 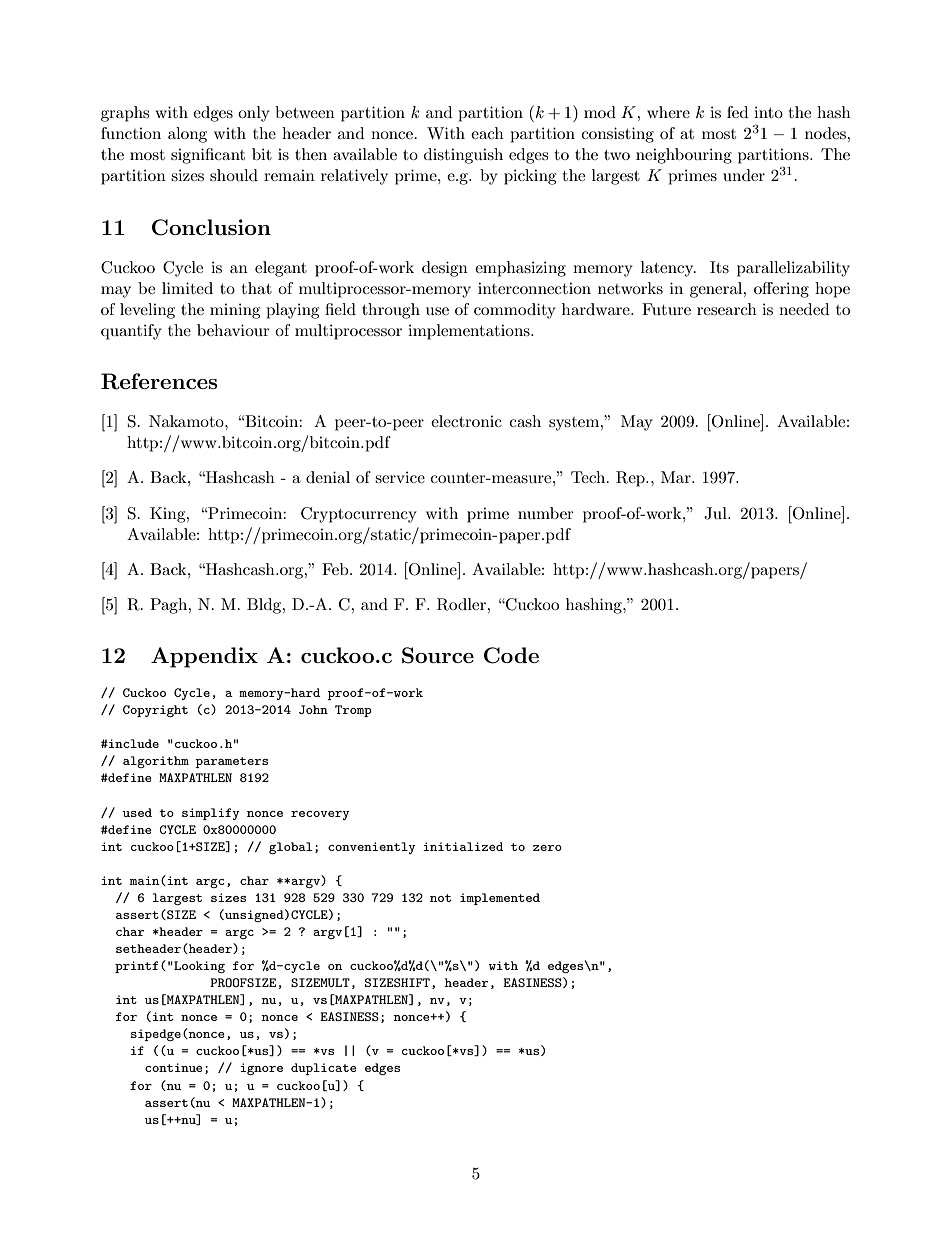 I want to click on Bldg, so click(x=265, y=606).
